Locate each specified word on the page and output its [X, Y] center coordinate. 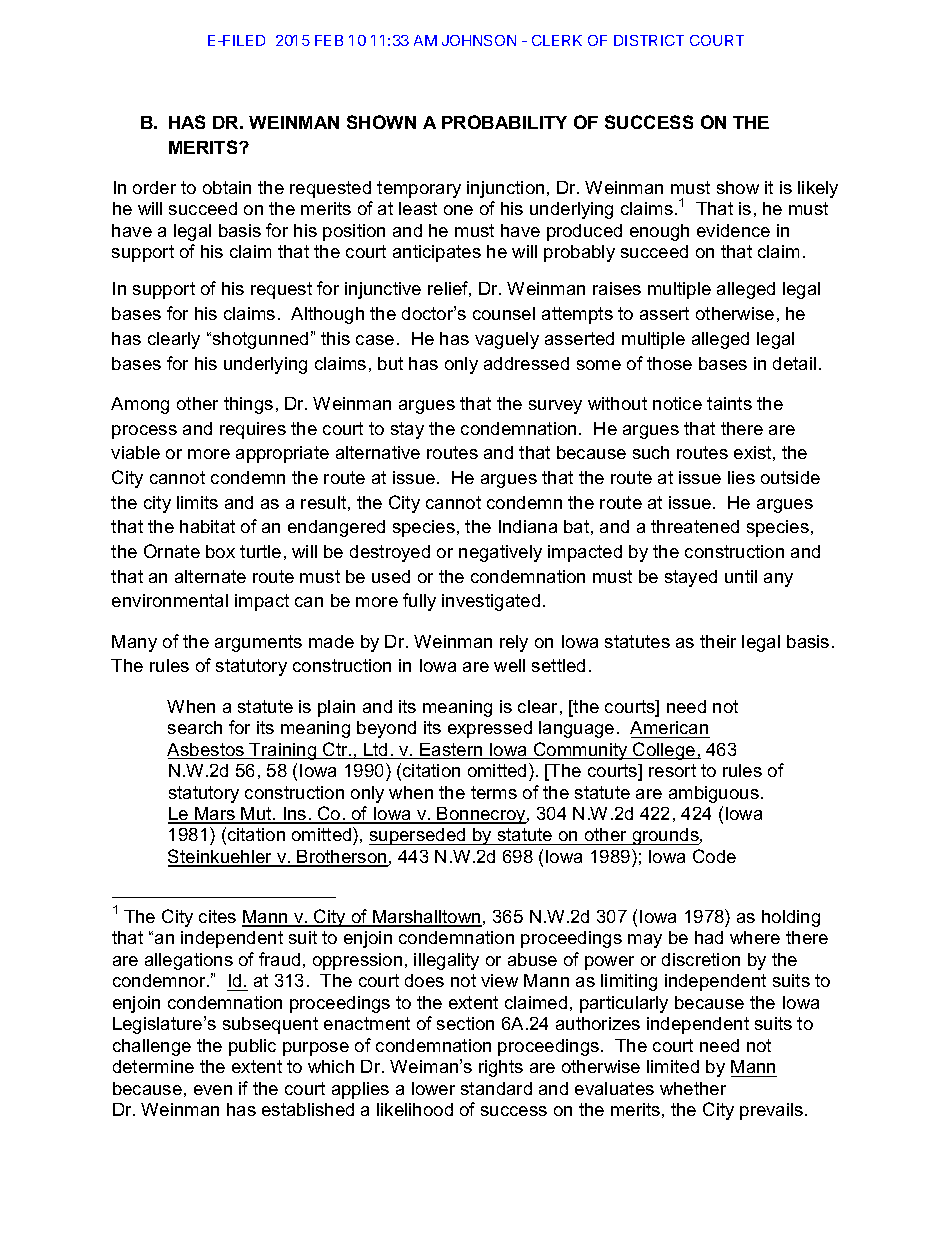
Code [714, 856]
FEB [329, 40]
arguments [258, 643]
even [213, 1090]
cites [217, 916]
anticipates [437, 253]
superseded [418, 836]
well [509, 665]
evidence [733, 230]
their [718, 641]
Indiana [528, 526]
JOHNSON [479, 40]
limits [197, 502]
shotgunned [260, 340]
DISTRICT [649, 40]
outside [790, 477]
